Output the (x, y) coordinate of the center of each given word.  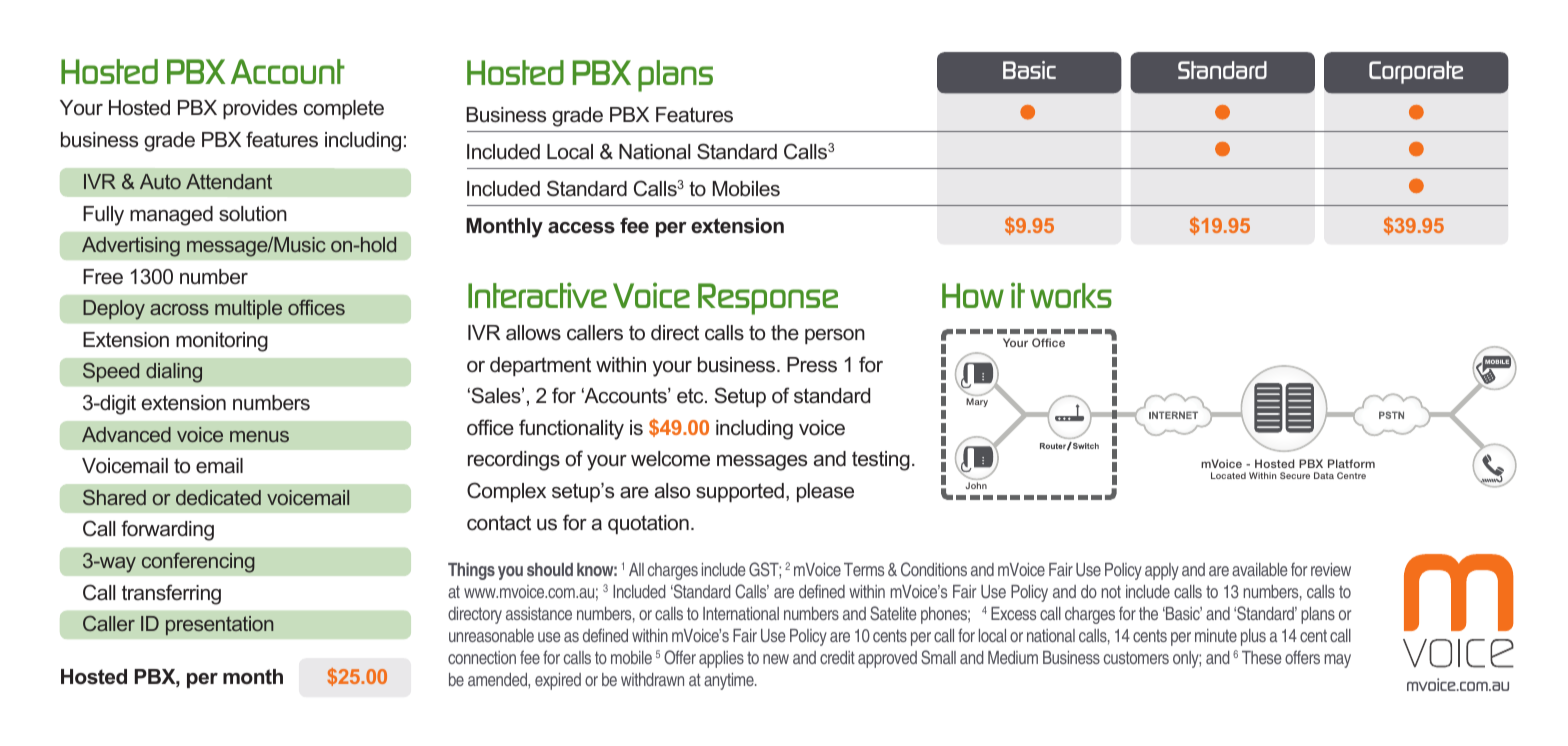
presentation (219, 625)
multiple (248, 309)
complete (344, 109)
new (776, 659)
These (1261, 657)
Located (1228, 475)
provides (260, 109)
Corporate (1416, 72)
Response (768, 299)
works (1071, 295)
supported (740, 492)
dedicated (218, 497)
